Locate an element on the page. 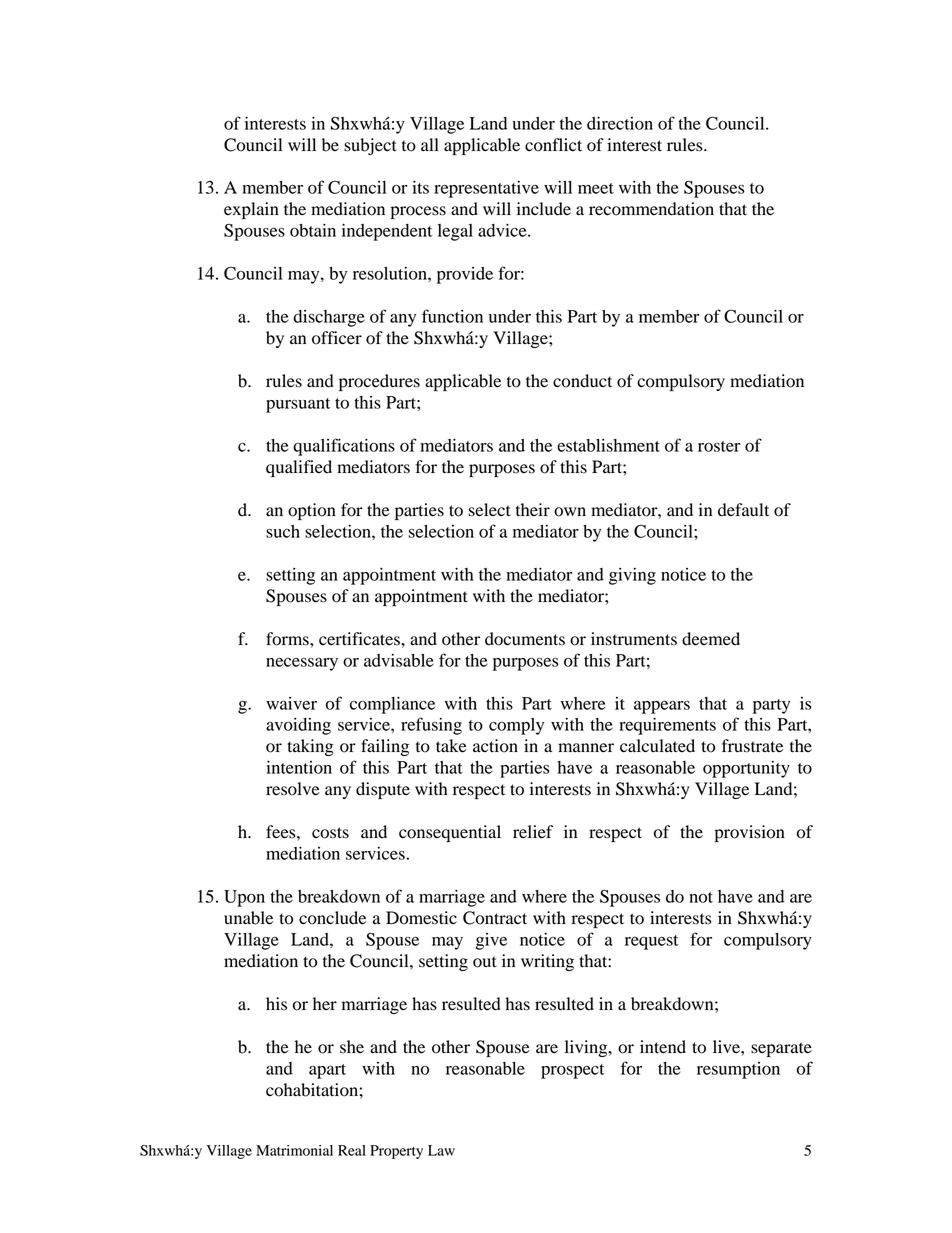  roster is located at coordinates (719, 446).
